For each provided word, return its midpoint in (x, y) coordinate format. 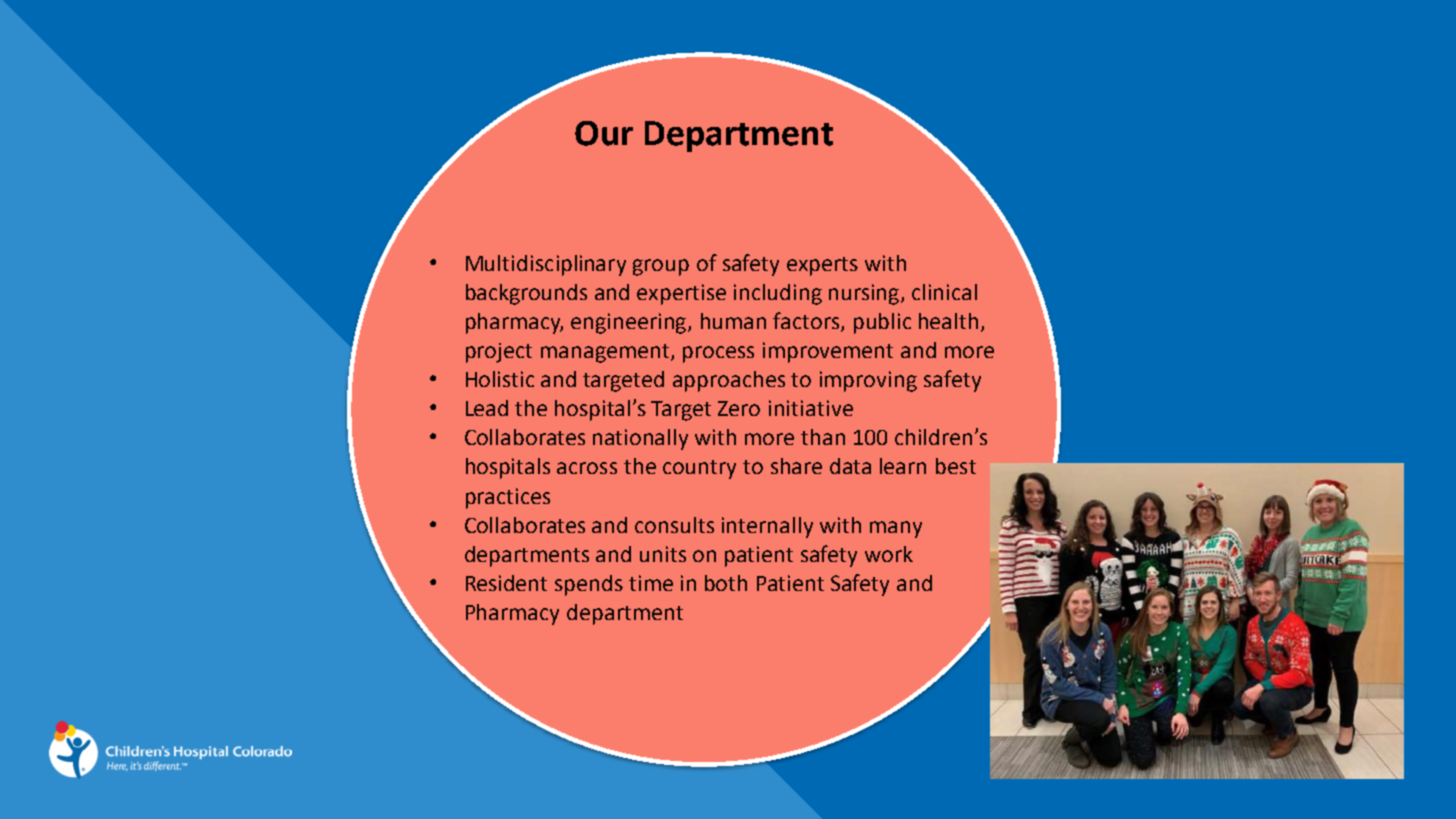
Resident (506, 583)
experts (822, 266)
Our (604, 133)
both (726, 583)
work (889, 554)
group (661, 267)
